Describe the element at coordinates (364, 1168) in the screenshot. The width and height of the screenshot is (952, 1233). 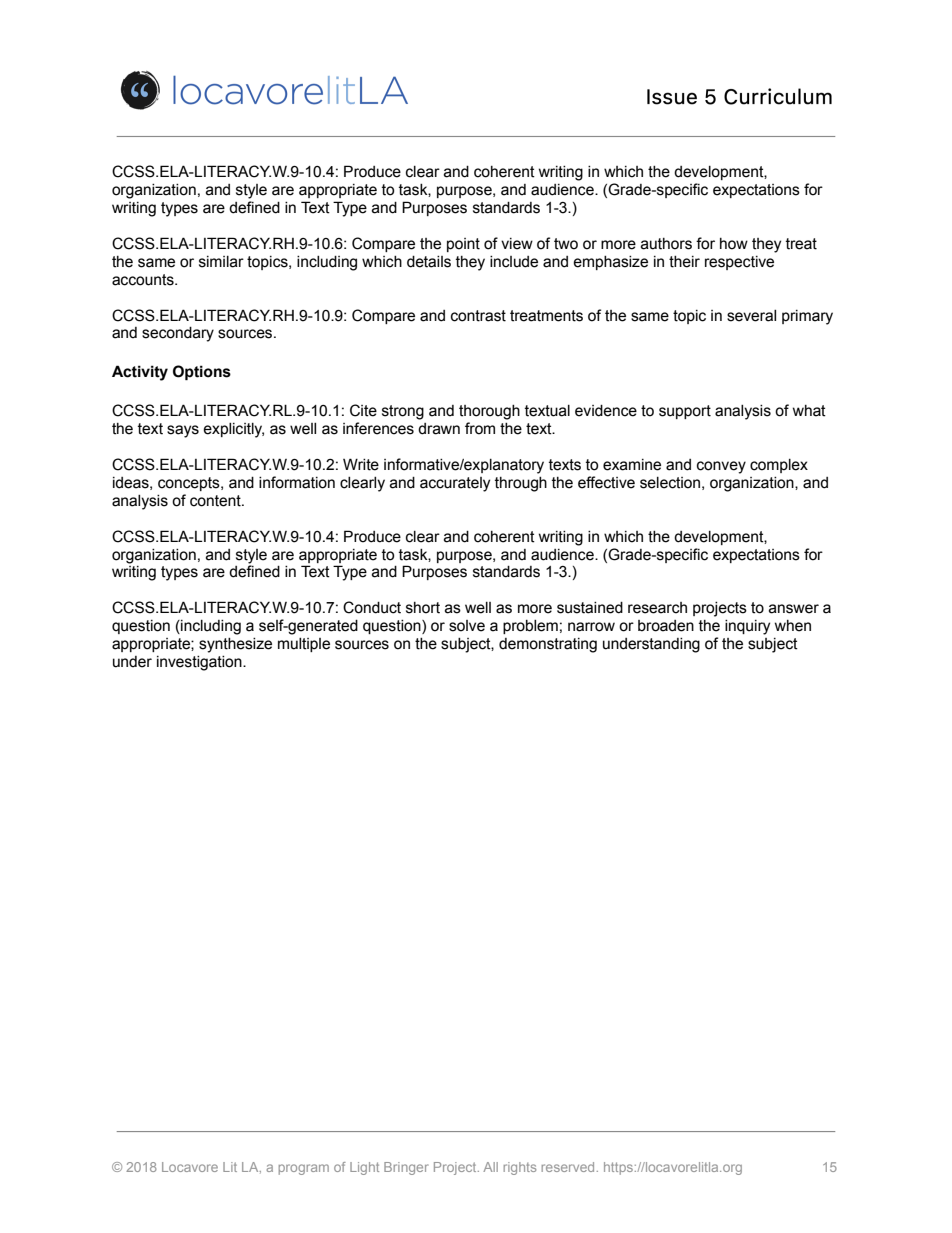
I see `Light` at that location.
